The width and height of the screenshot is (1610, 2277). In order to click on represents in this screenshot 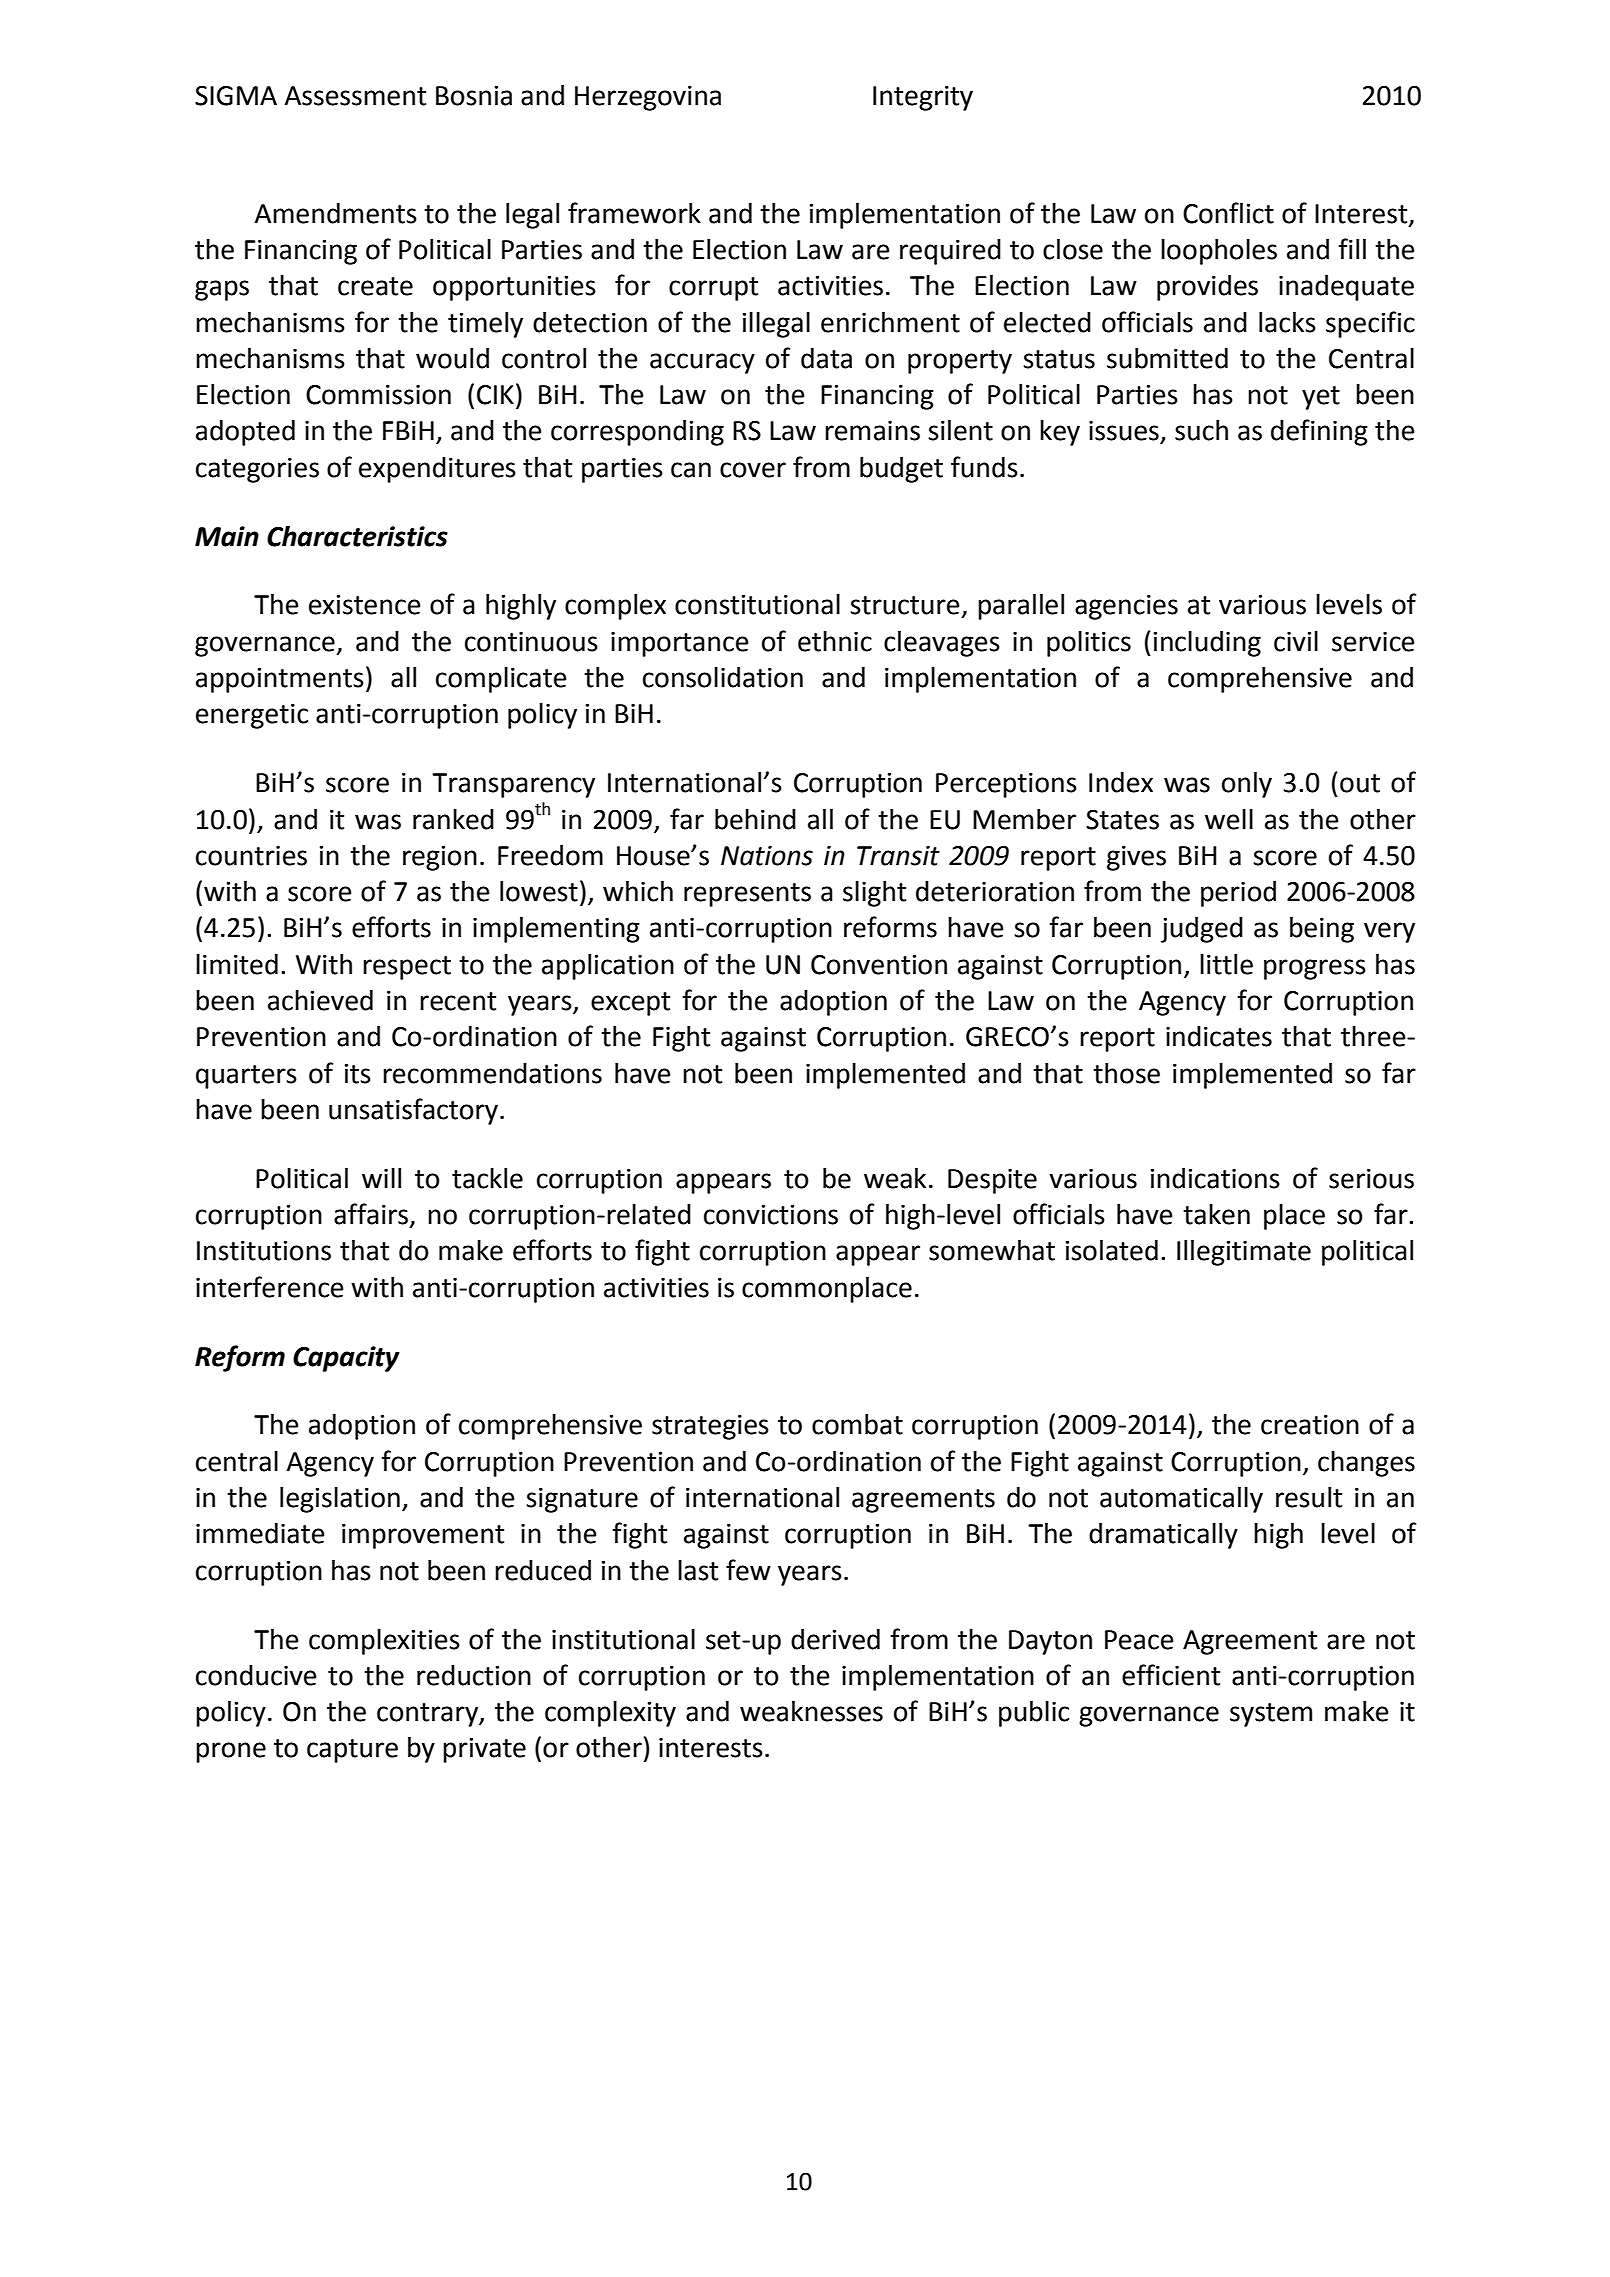, I will do `click(747, 895)`.
